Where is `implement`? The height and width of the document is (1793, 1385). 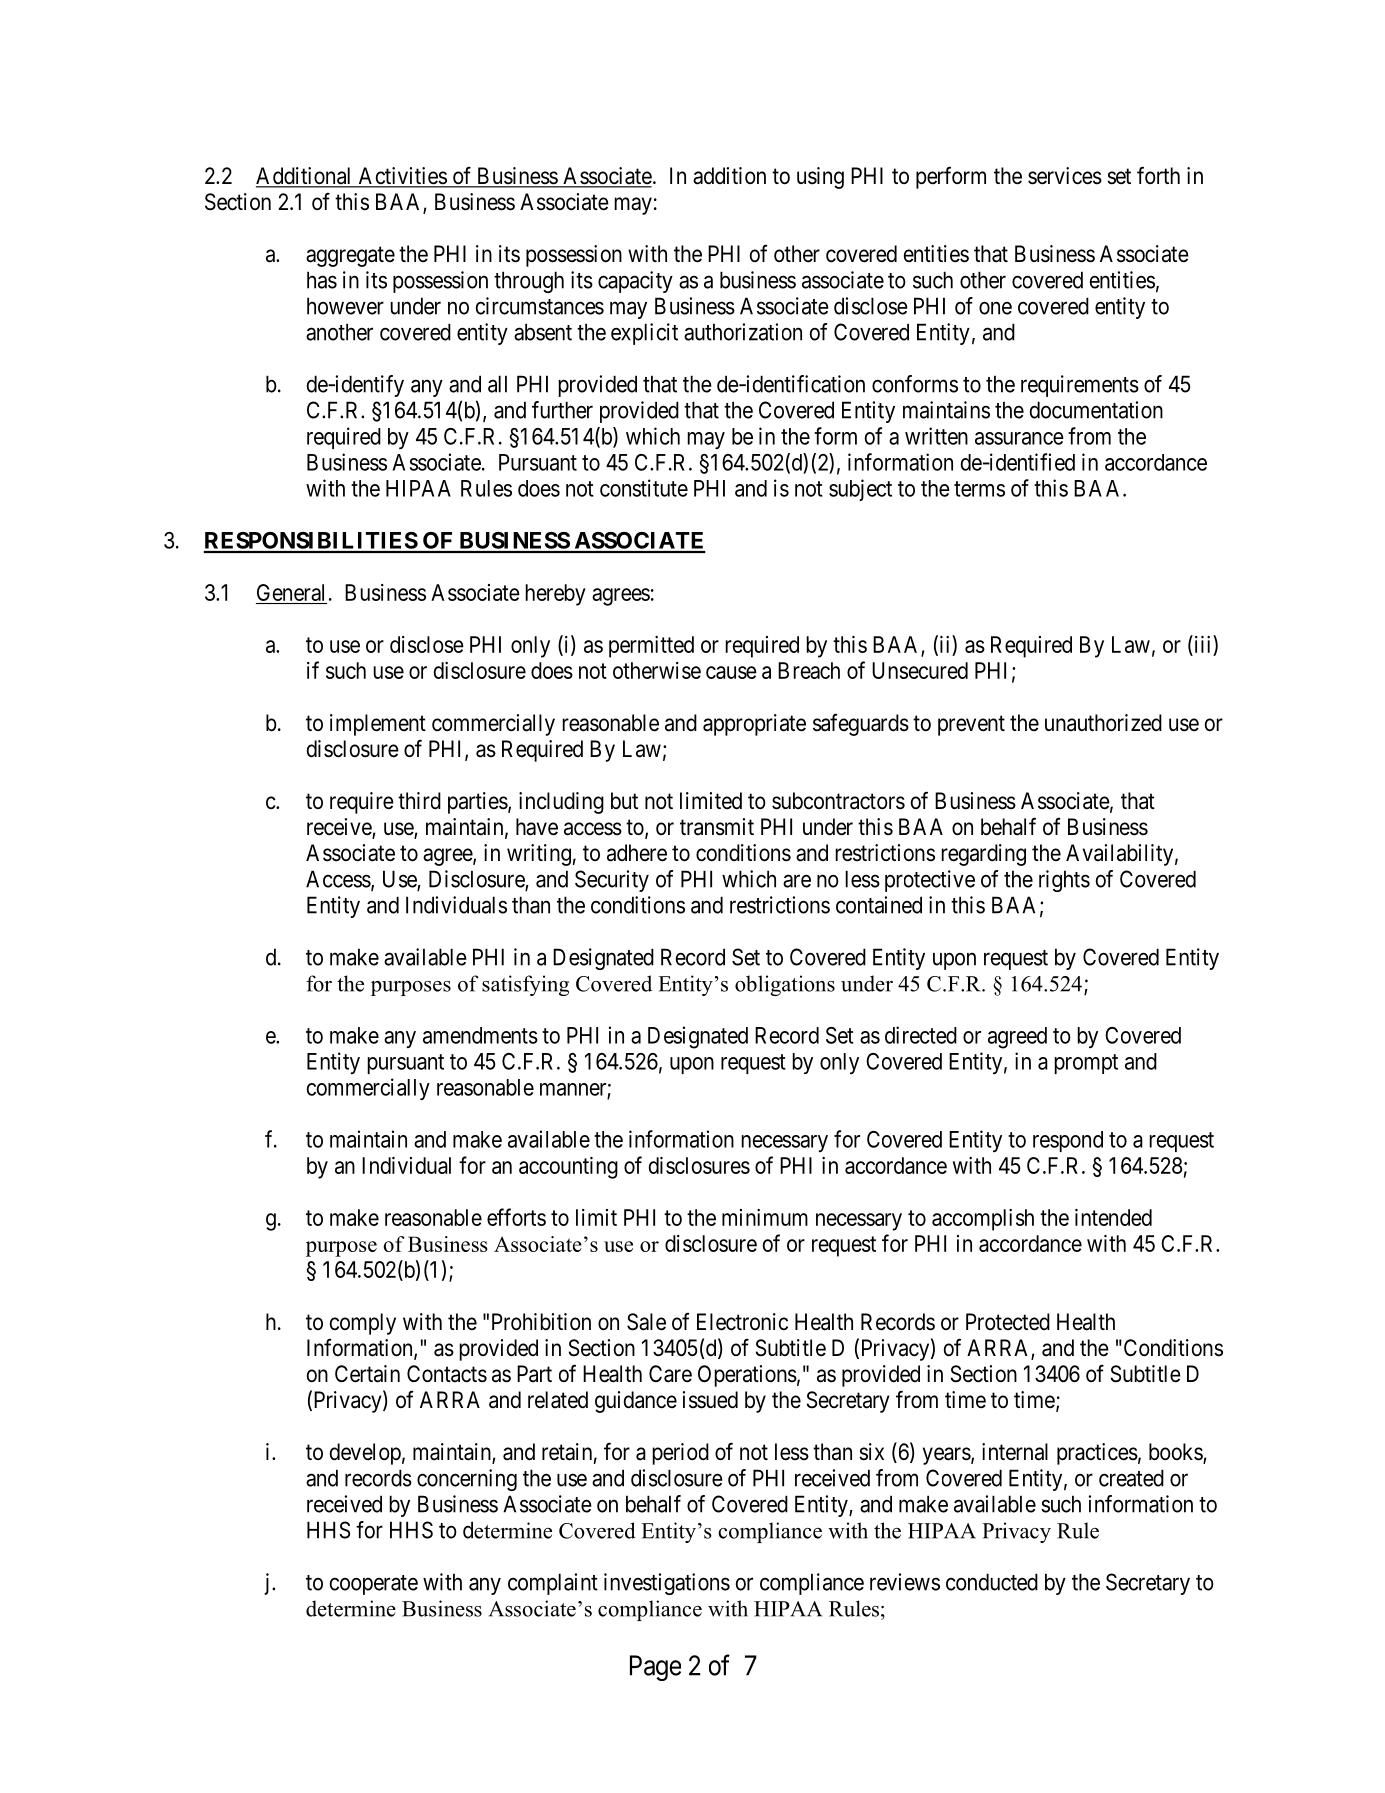
implement is located at coordinates (378, 725).
